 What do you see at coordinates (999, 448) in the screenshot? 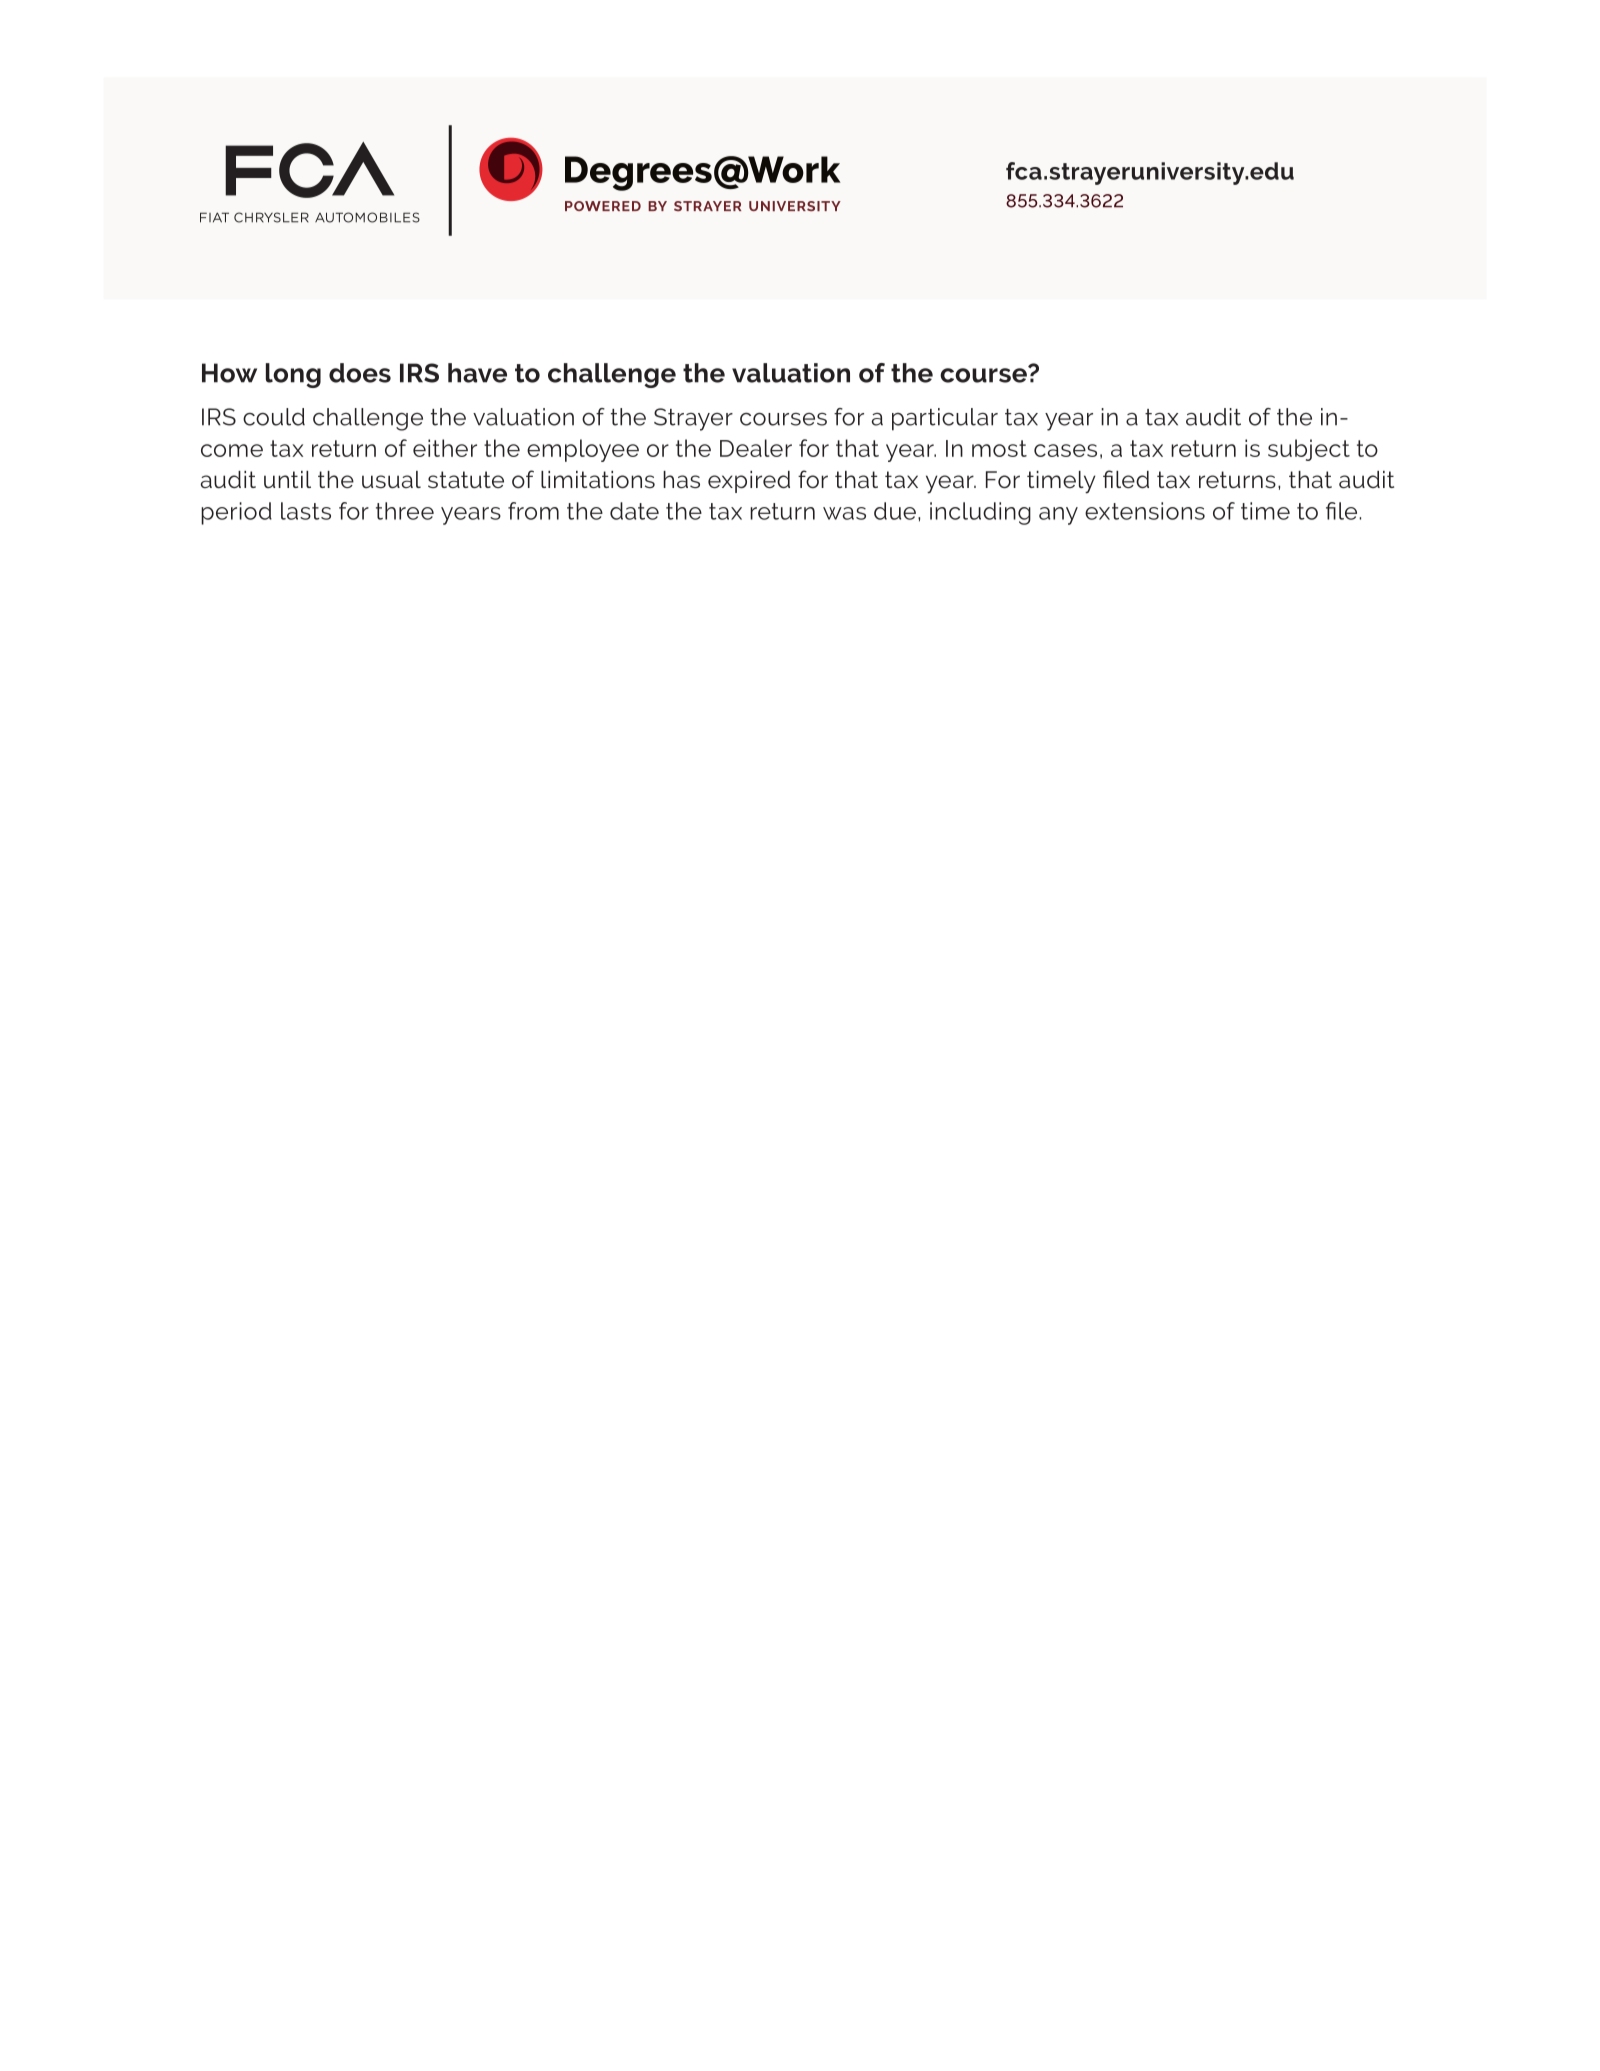
I see `most` at bounding box center [999, 448].
